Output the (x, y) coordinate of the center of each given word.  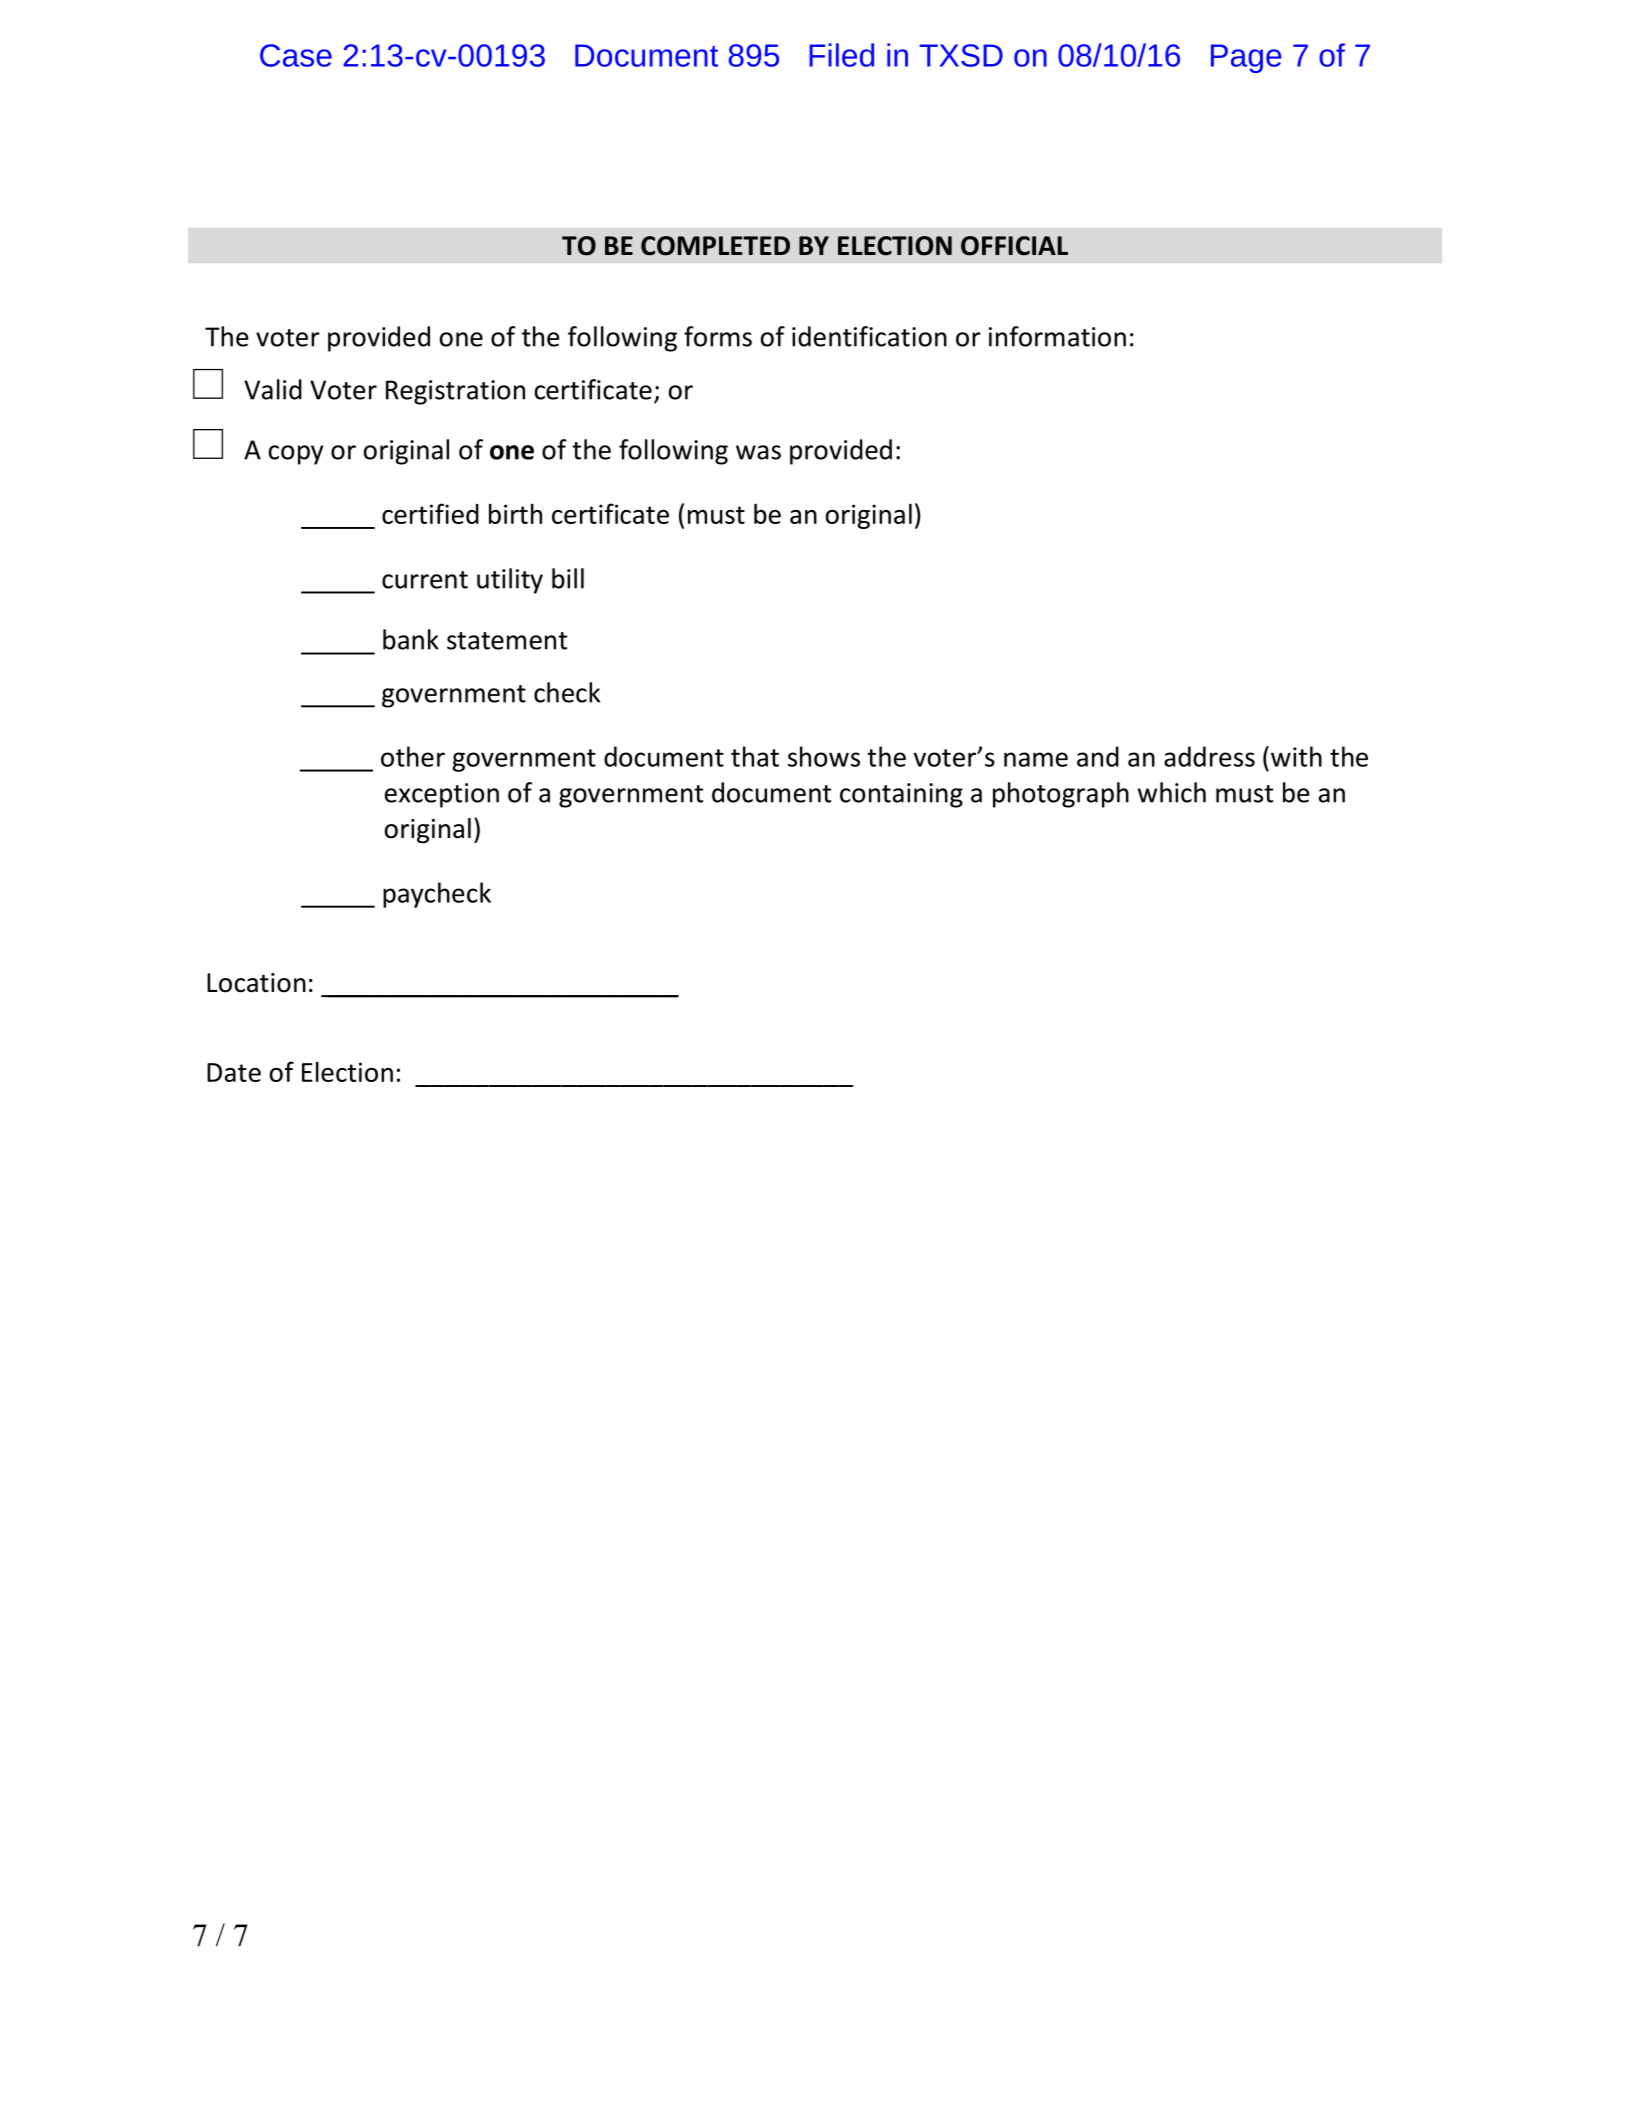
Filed (841, 55)
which (1172, 792)
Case (296, 55)
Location (256, 983)
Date (234, 1072)
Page (1246, 58)
